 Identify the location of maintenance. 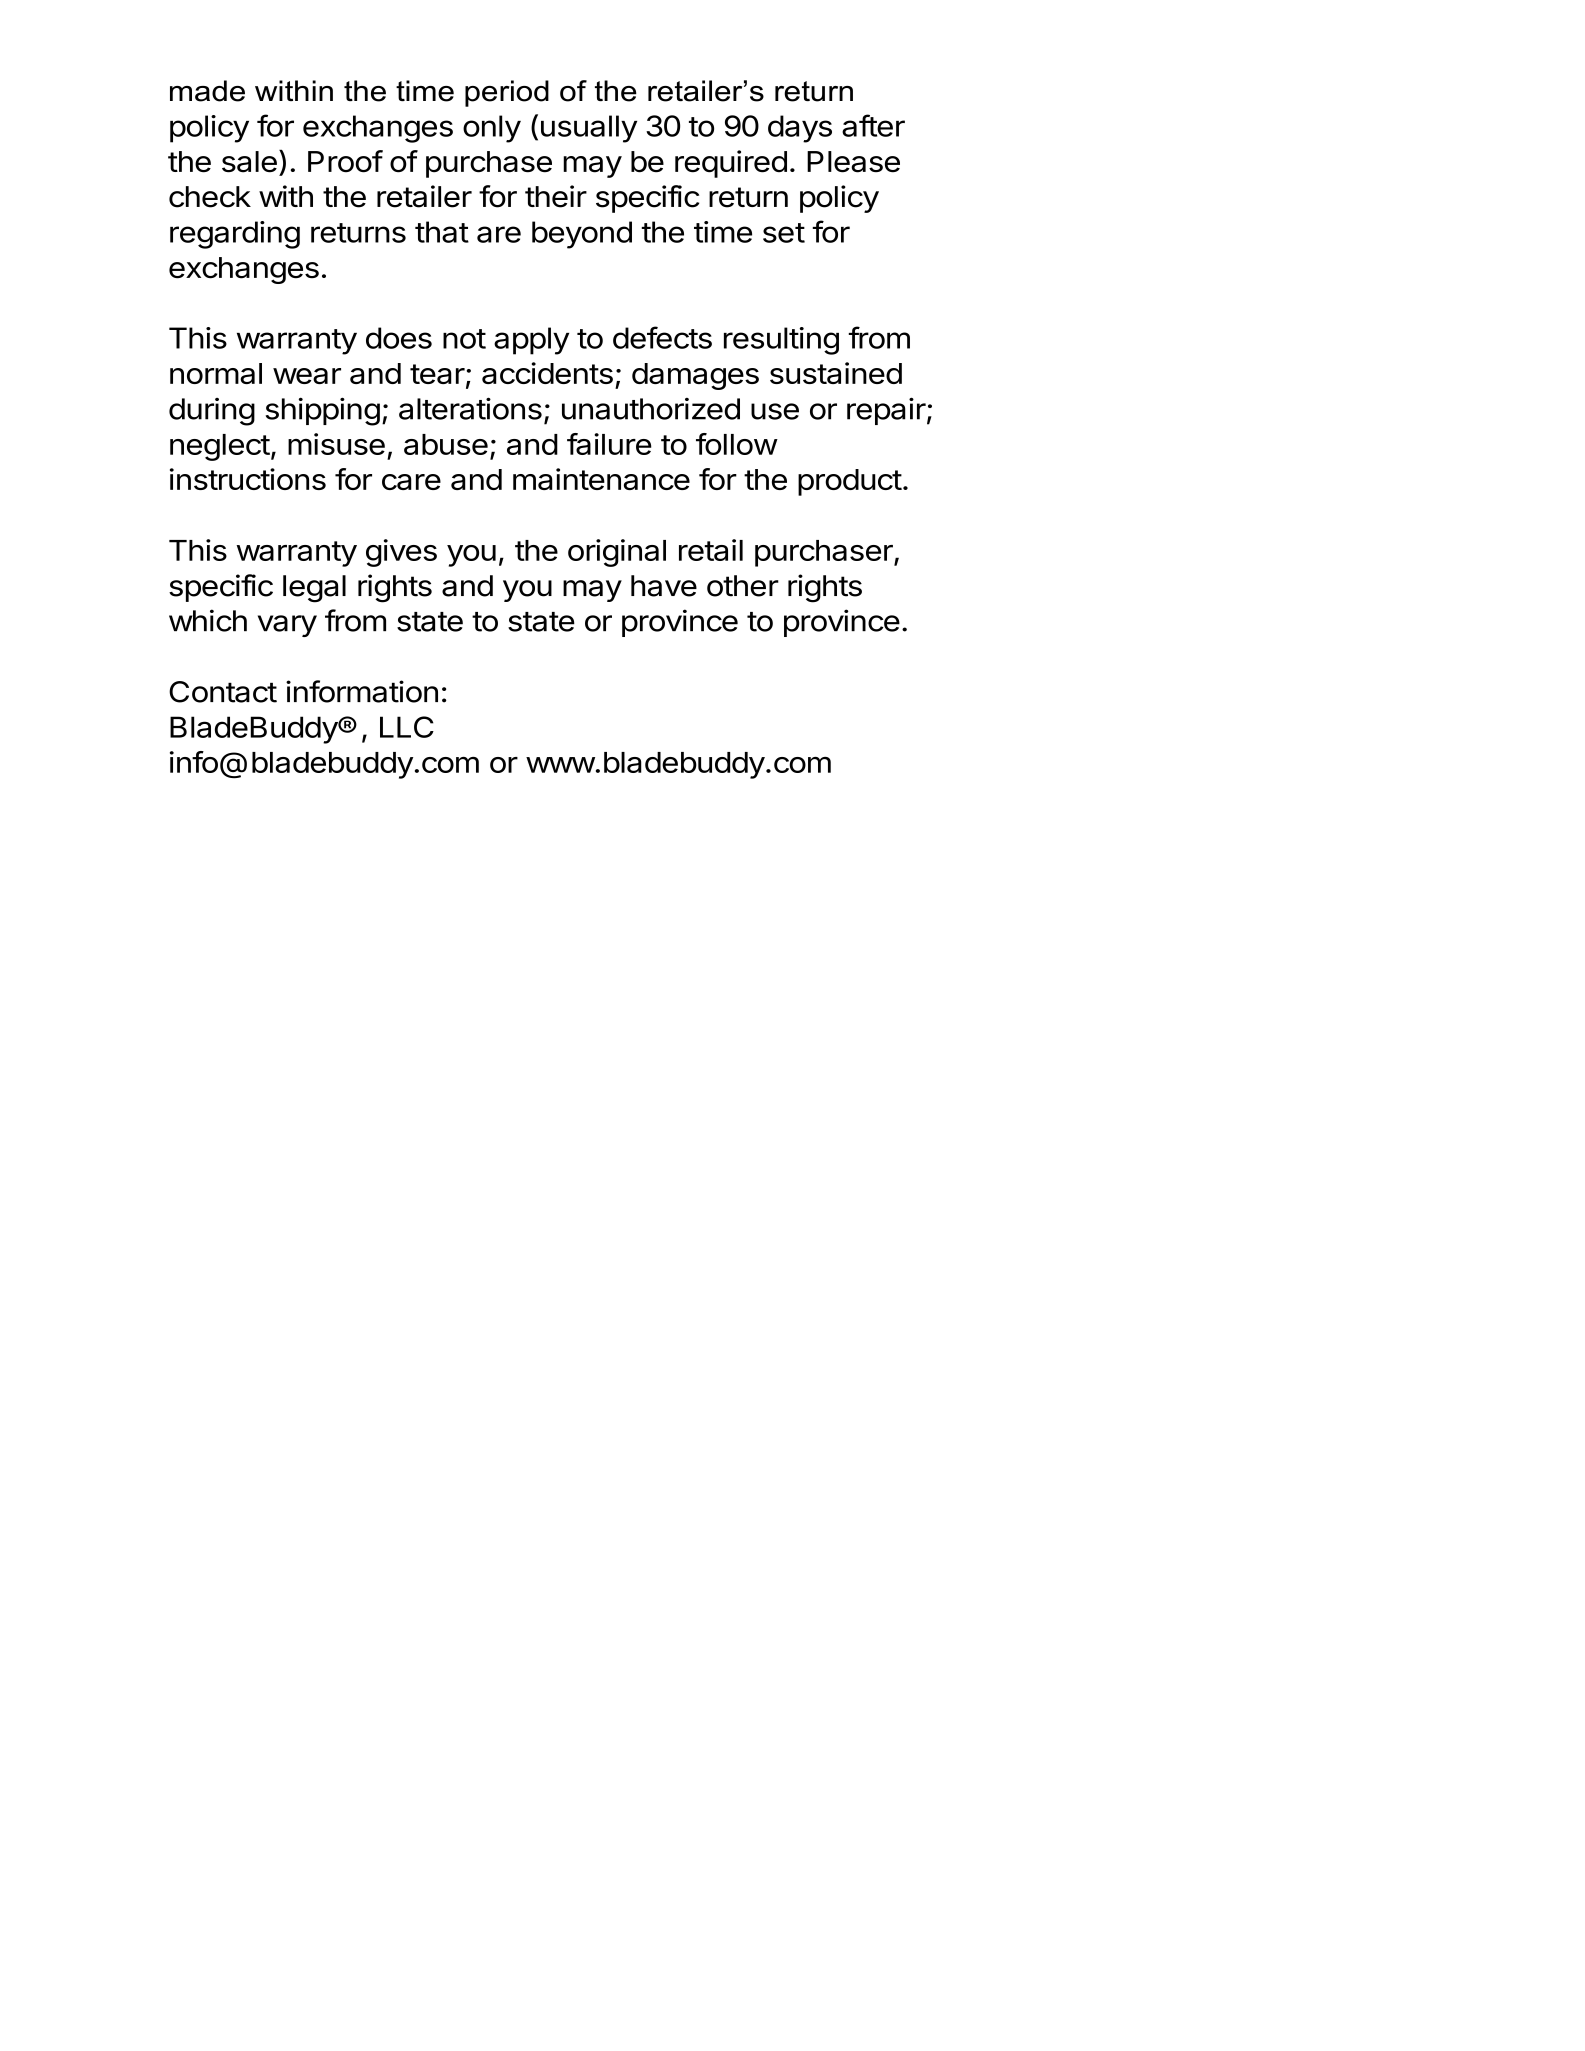
(601, 479).
